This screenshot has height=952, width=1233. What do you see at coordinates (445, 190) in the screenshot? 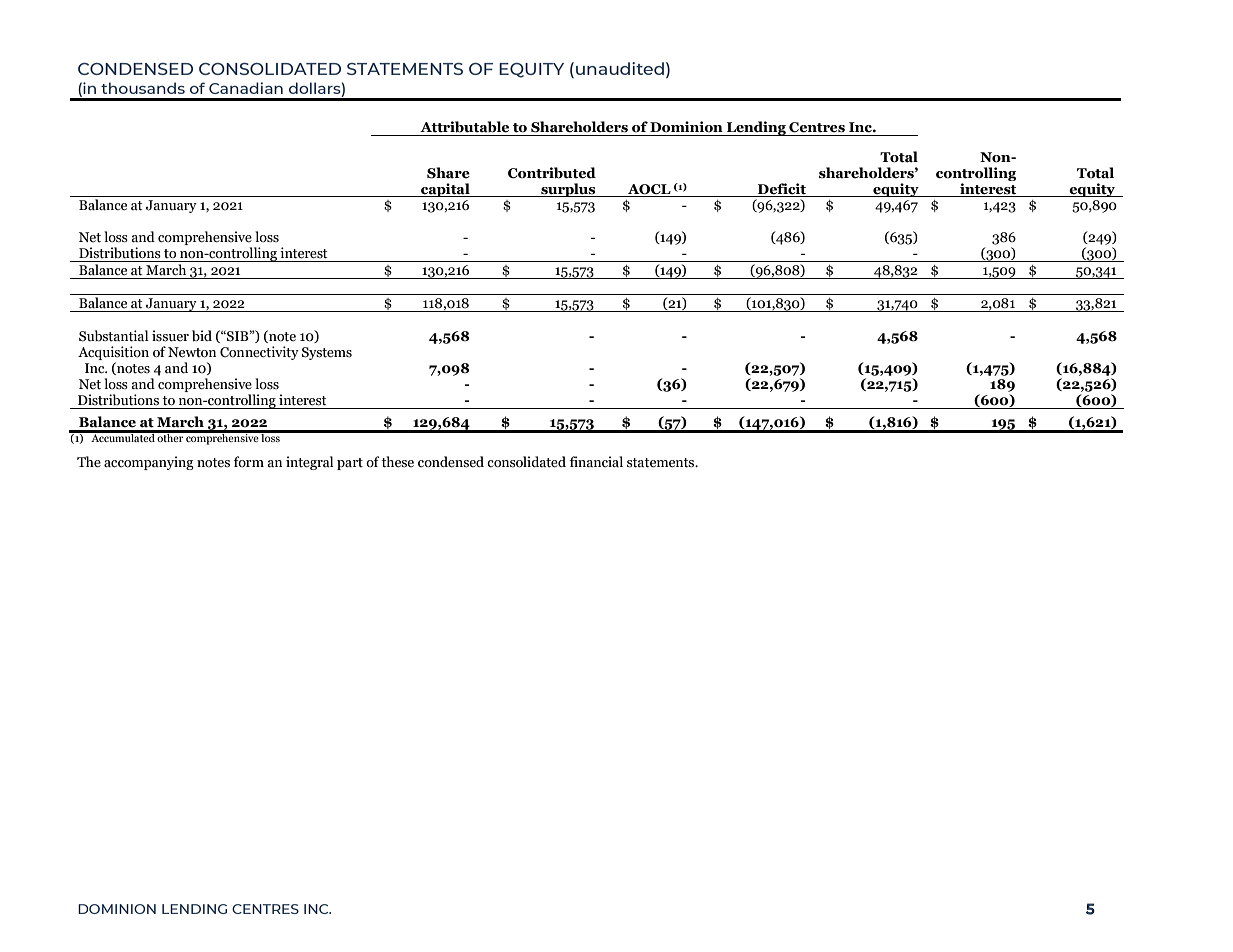
I see `capital` at bounding box center [445, 190].
